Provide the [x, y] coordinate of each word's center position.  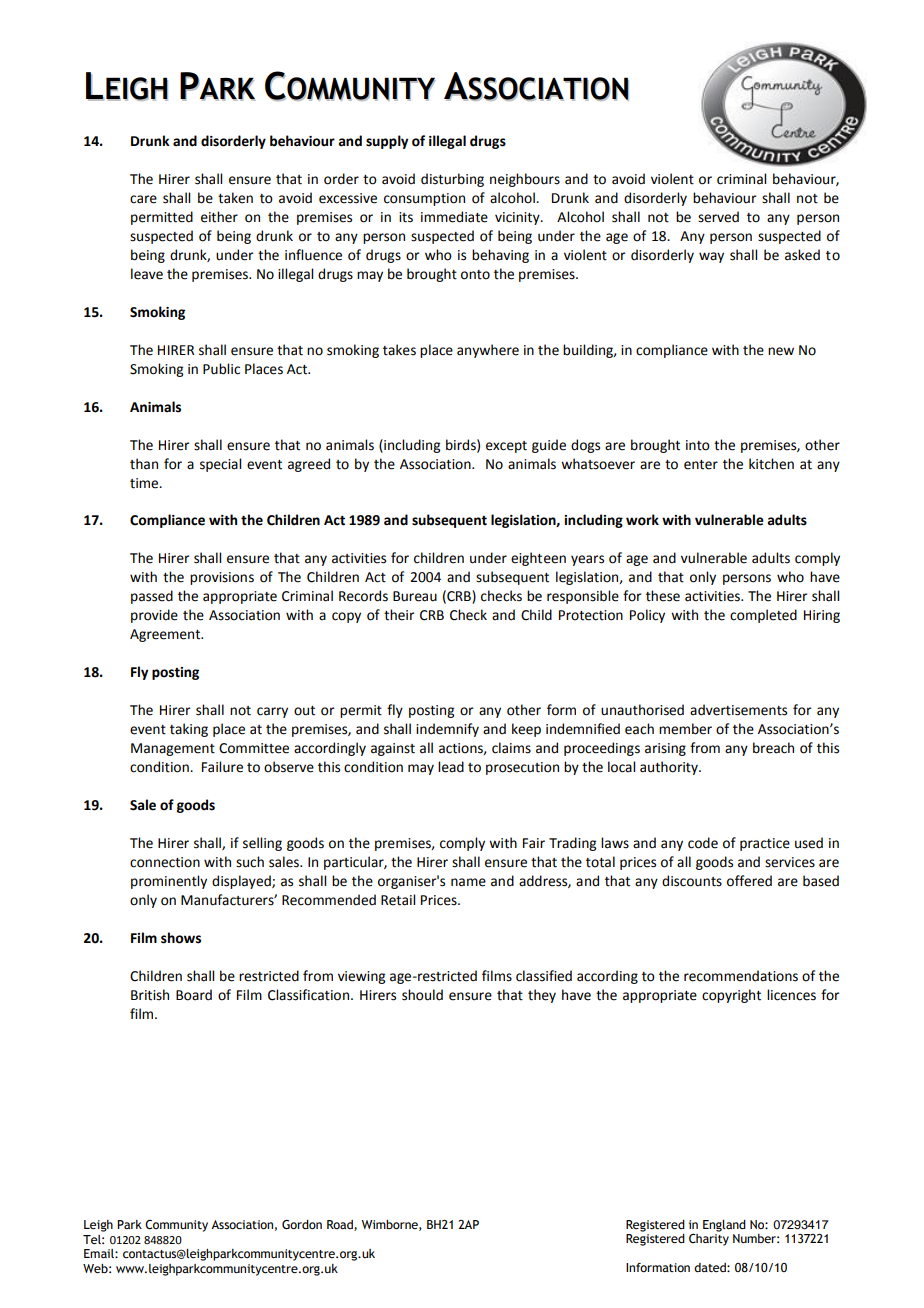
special [220, 465]
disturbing [452, 180]
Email [100, 1253]
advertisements [738, 710]
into [698, 445]
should [422, 995]
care [143, 199]
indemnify [447, 730]
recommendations [741, 976]
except [506, 447]
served [718, 217]
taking [189, 730]
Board [194, 995]
